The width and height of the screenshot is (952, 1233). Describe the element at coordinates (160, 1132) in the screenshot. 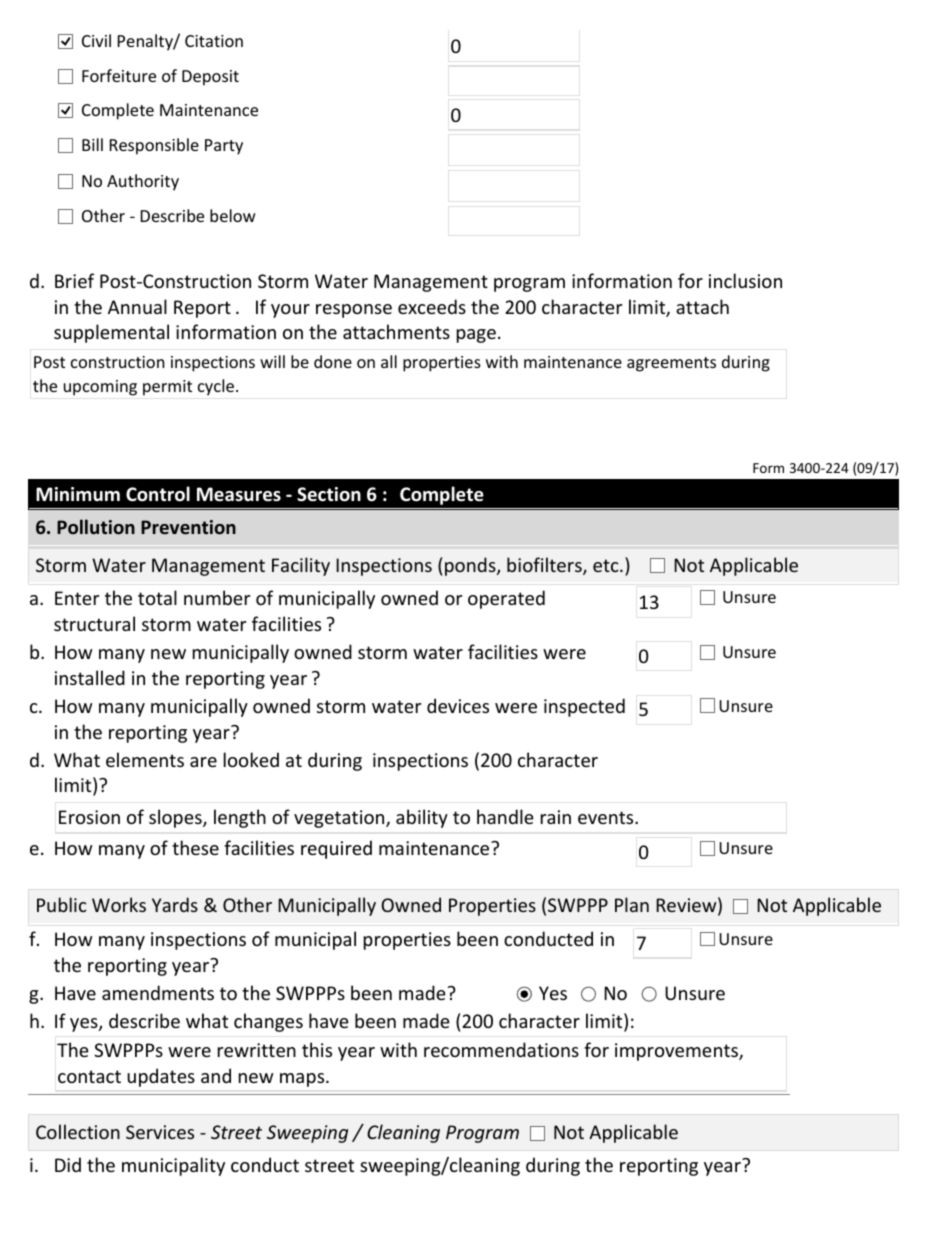

I see `Services` at that location.
